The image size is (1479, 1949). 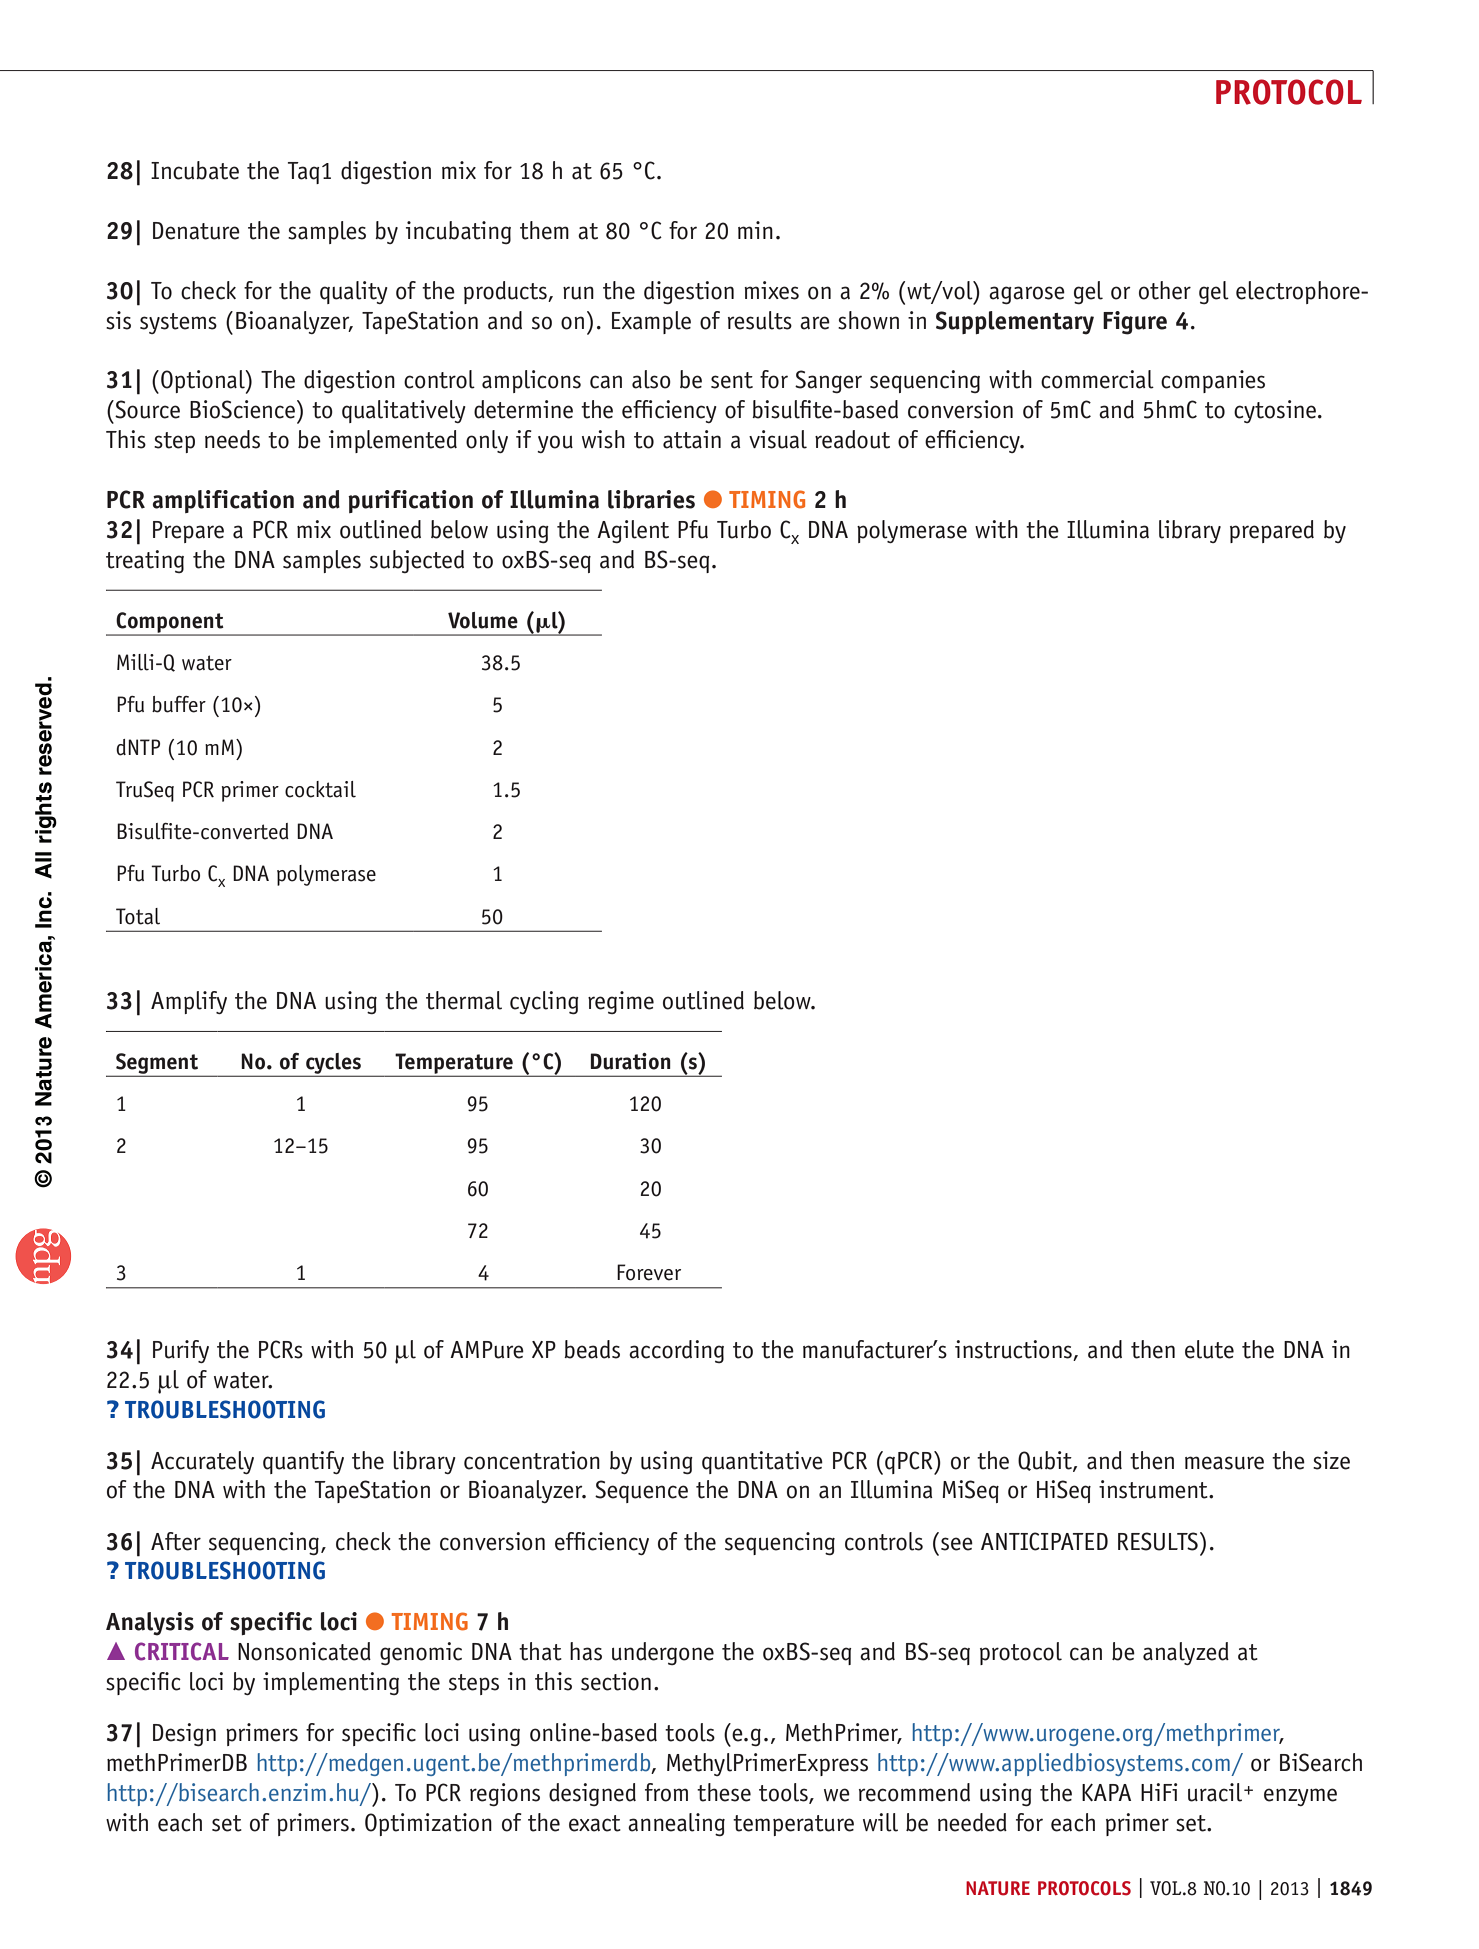 I want to click on other, so click(x=1165, y=290).
